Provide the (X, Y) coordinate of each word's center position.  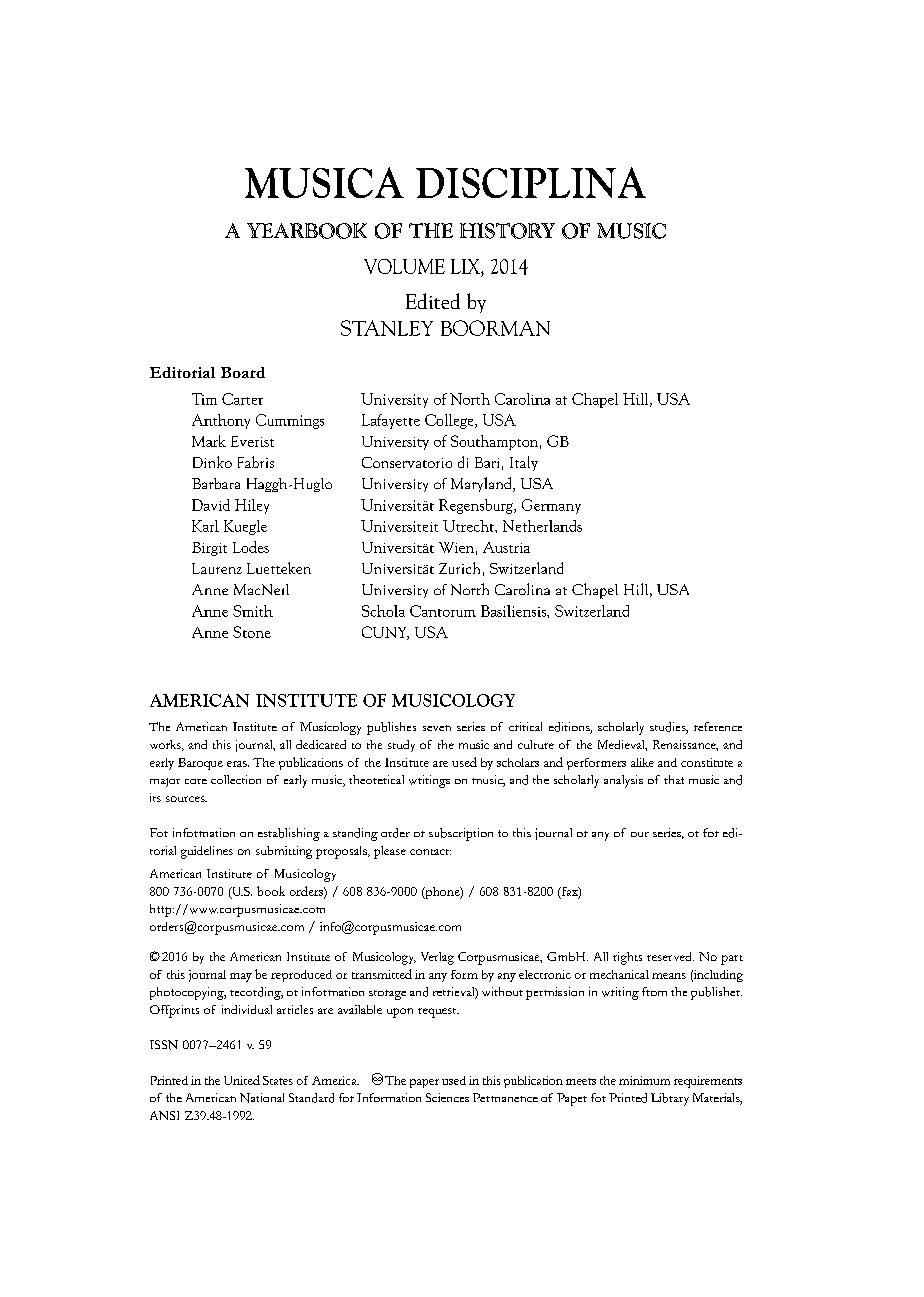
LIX (466, 266)
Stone (252, 632)
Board (243, 372)
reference (718, 726)
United (242, 1080)
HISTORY (507, 231)
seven (437, 728)
